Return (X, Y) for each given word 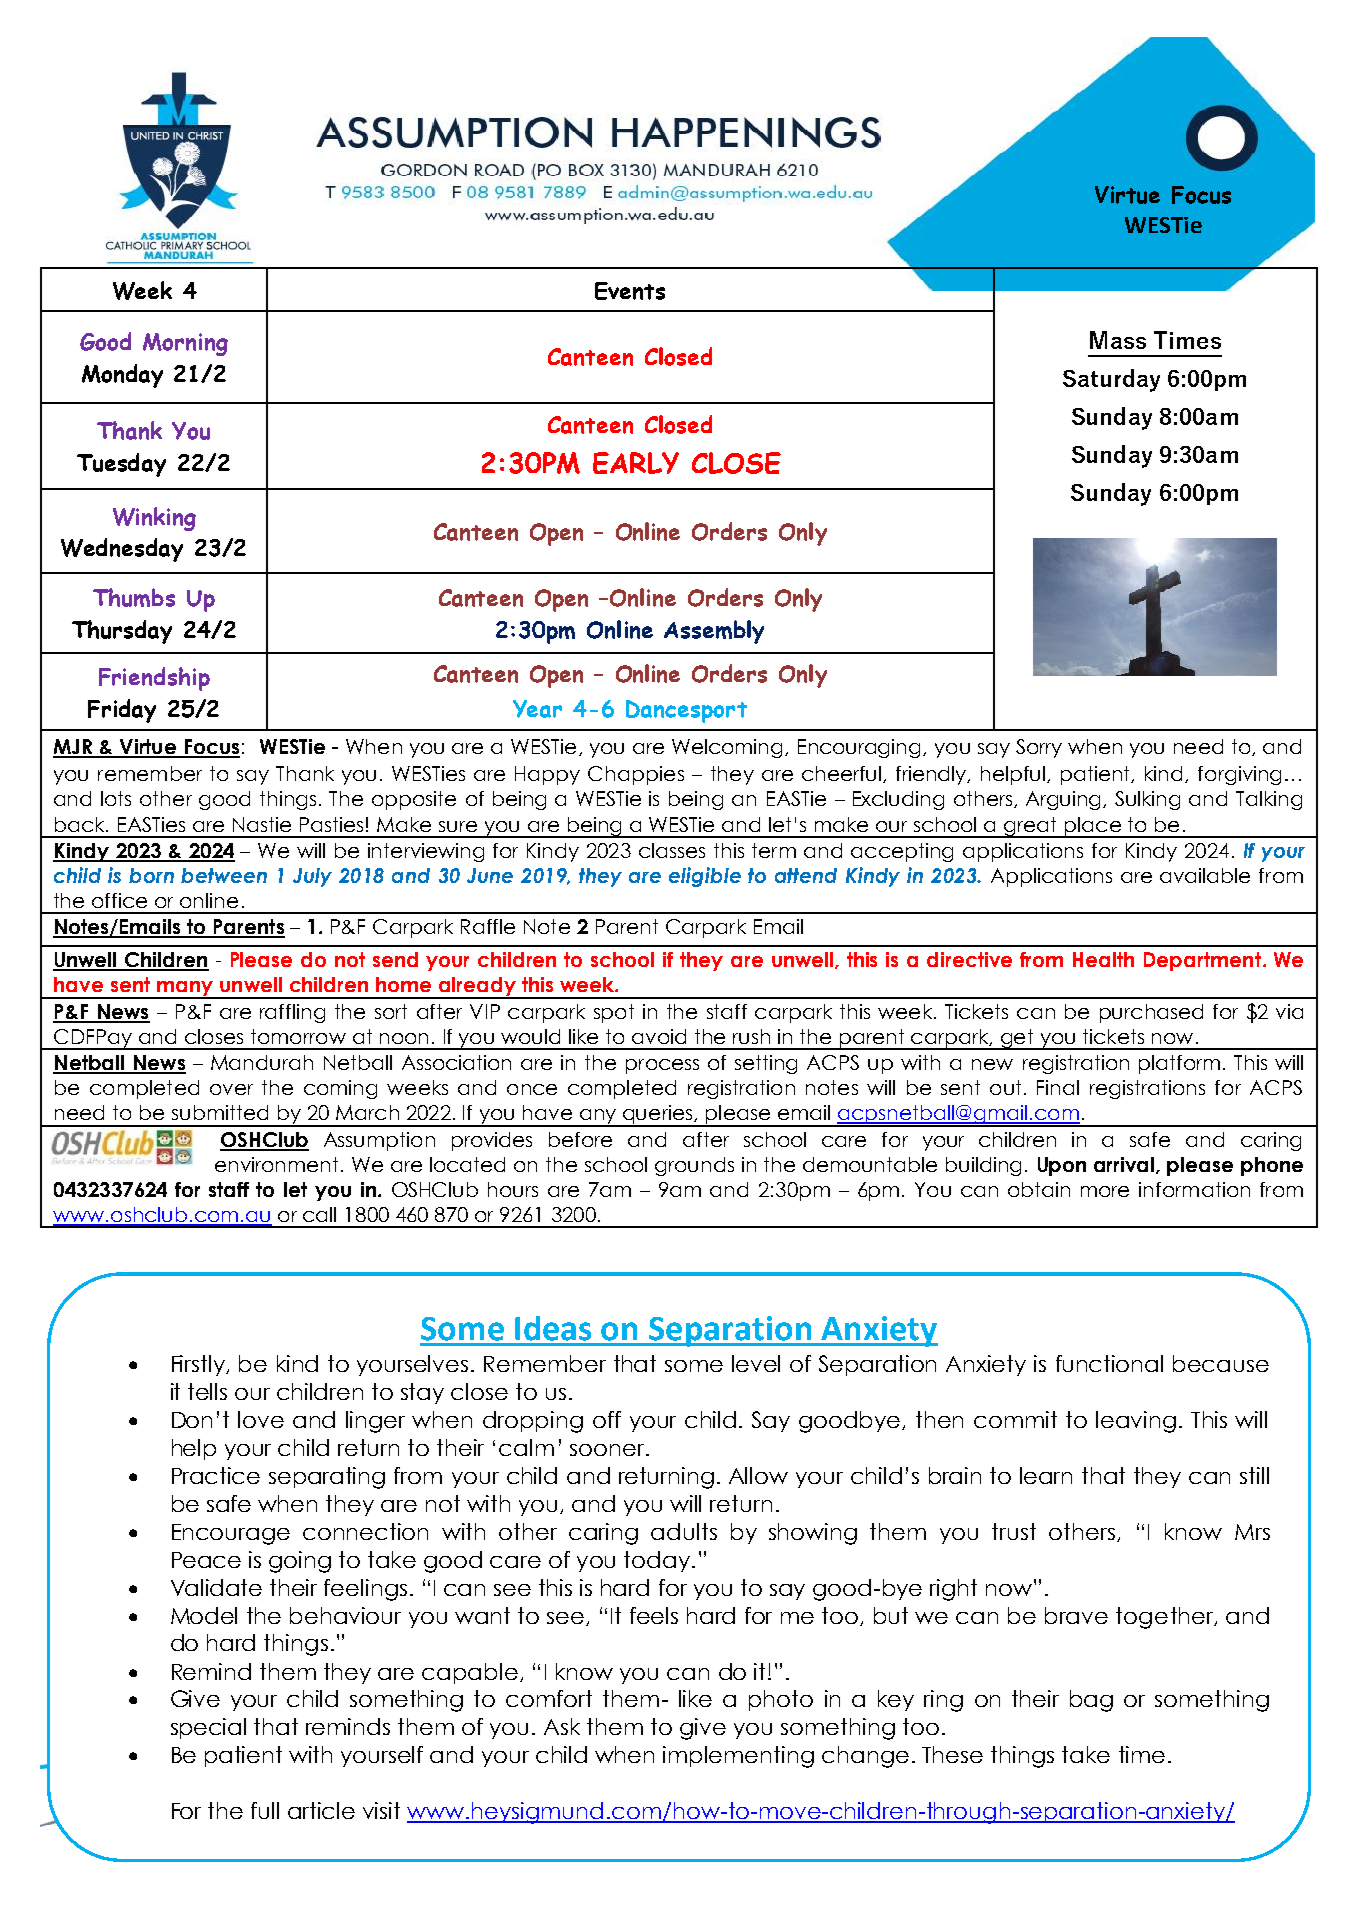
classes (672, 850)
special (208, 1728)
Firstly (199, 1365)
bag (1091, 1701)
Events (630, 291)
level (756, 1363)
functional (1109, 1363)
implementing (738, 1757)
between (224, 875)
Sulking (1147, 800)
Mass (1118, 340)
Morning (185, 344)
